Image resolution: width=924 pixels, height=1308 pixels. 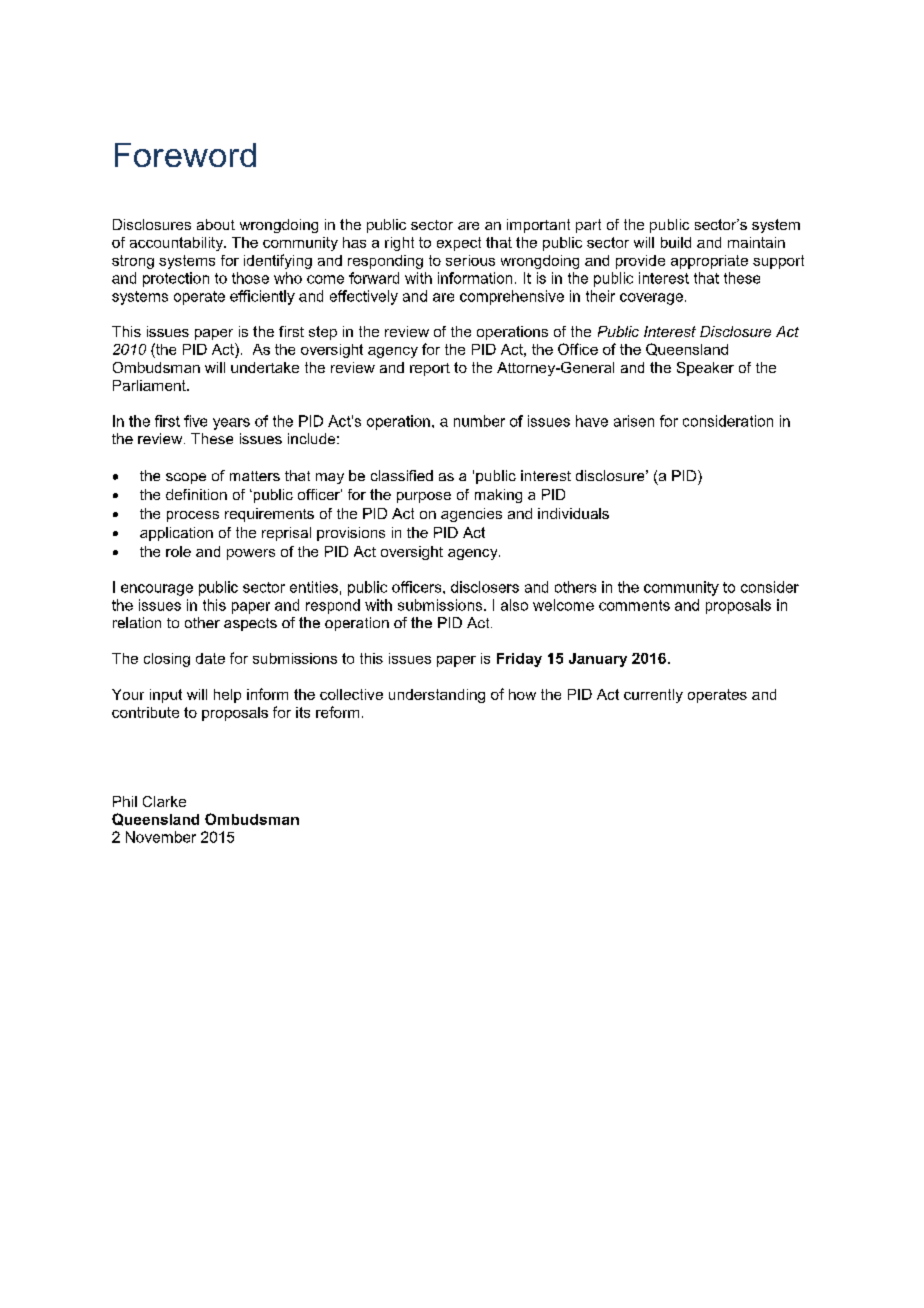 What do you see at coordinates (705, 369) in the image?
I see `Speaker` at bounding box center [705, 369].
